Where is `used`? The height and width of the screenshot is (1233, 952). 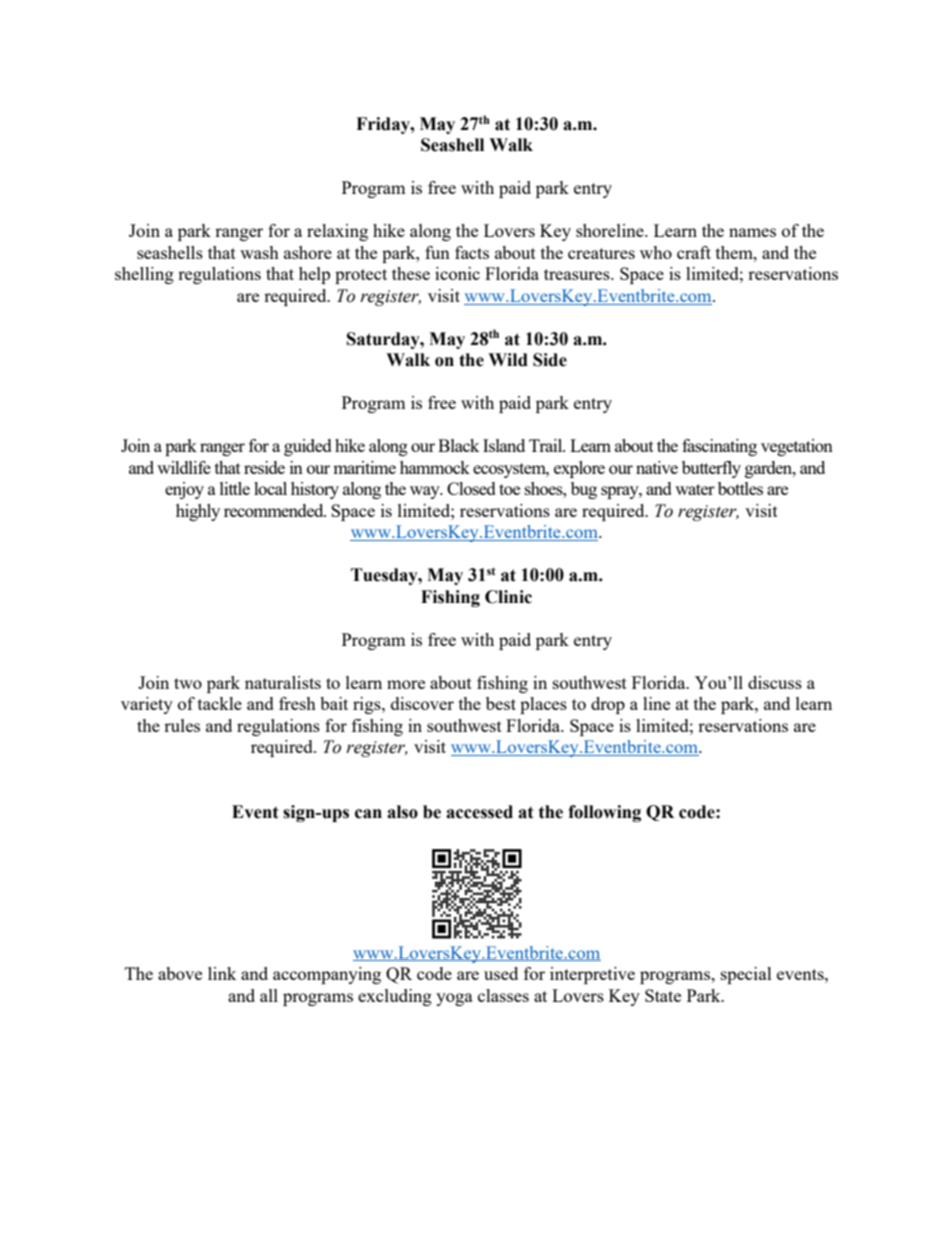 used is located at coordinates (501, 973).
